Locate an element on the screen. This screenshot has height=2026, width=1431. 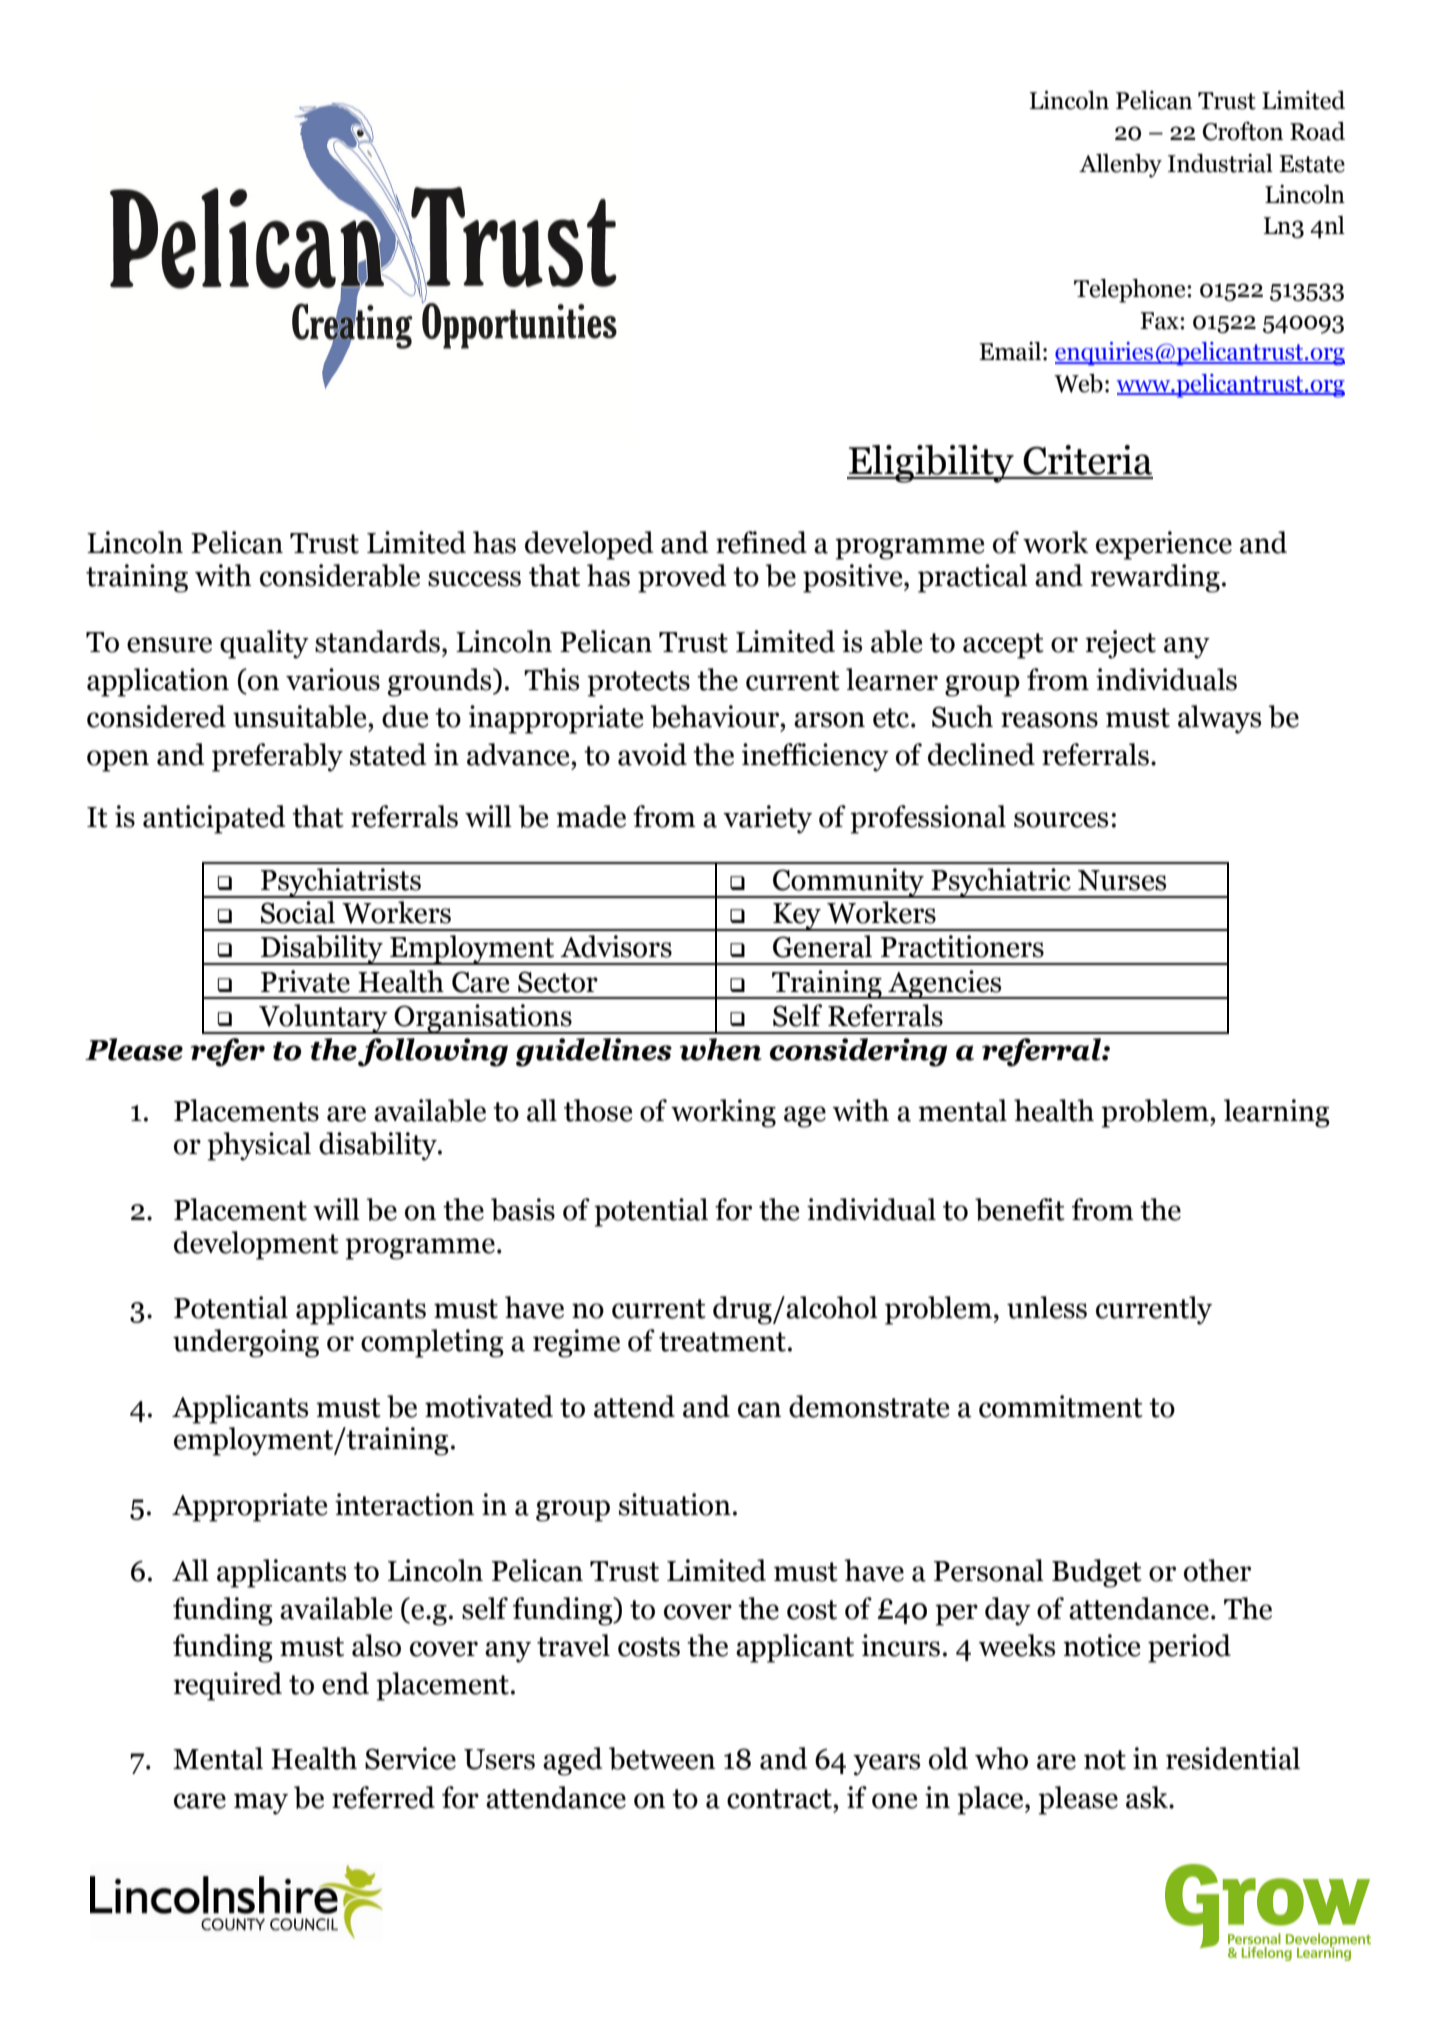
may is located at coordinates (261, 1804).
